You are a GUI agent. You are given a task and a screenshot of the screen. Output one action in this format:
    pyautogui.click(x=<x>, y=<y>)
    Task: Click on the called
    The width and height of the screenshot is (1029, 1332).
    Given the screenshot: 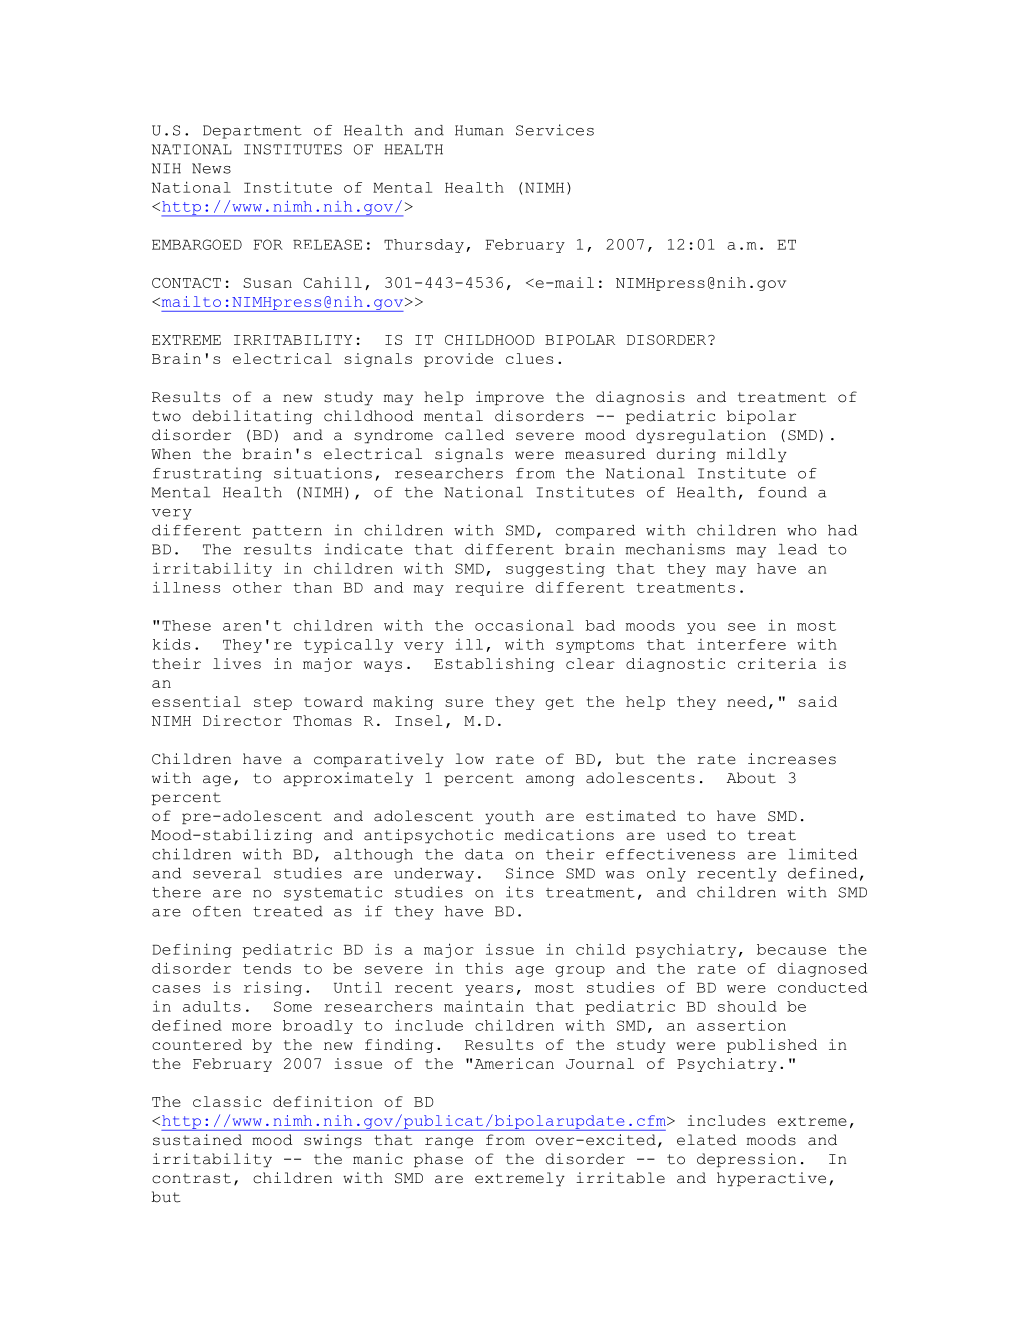 What is the action you would take?
    pyautogui.click(x=474, y=435)
